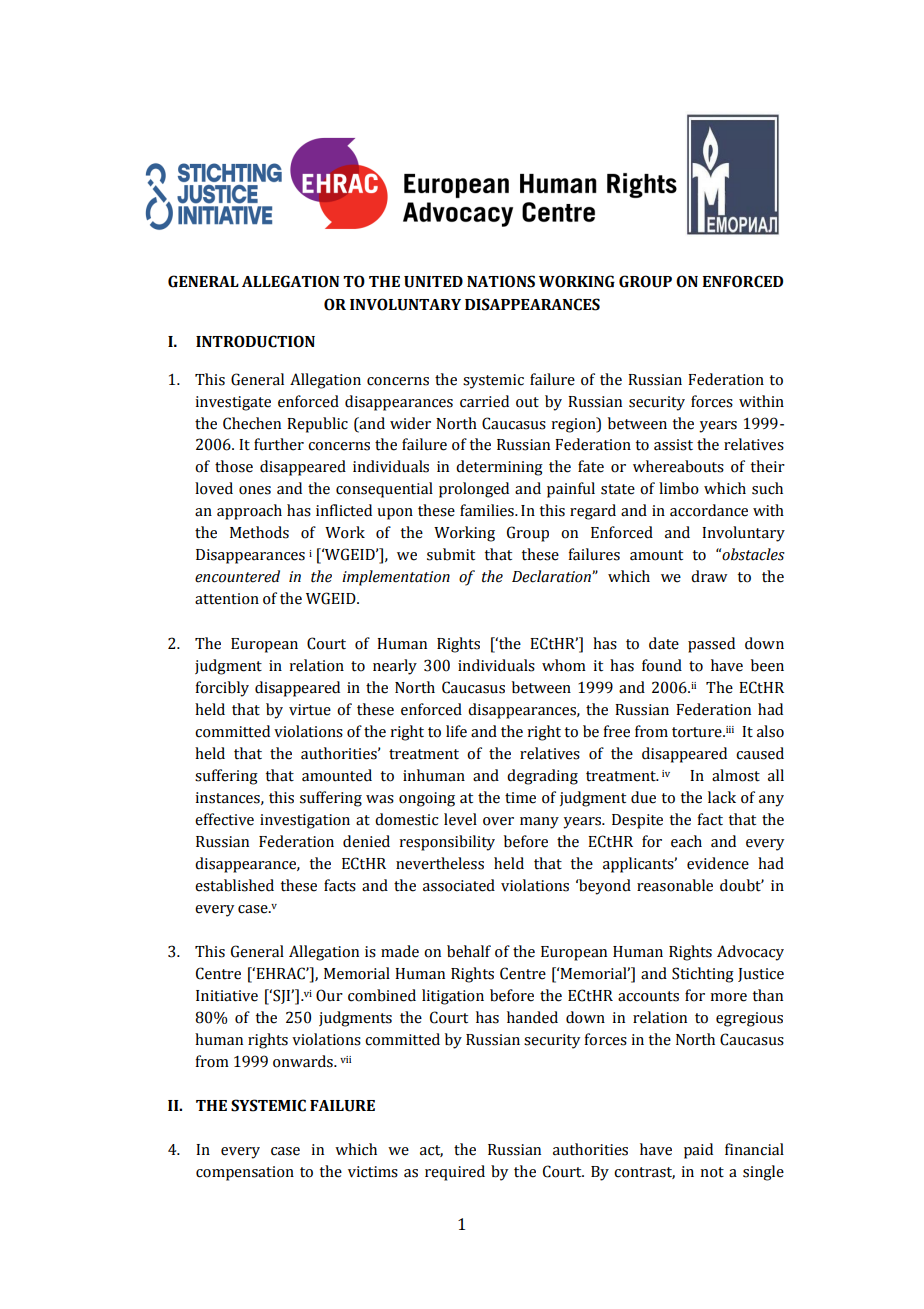 The image size is (924, 1309). Describe the element at coordinates (698, 732) in the image. I see `torture` at that location.
